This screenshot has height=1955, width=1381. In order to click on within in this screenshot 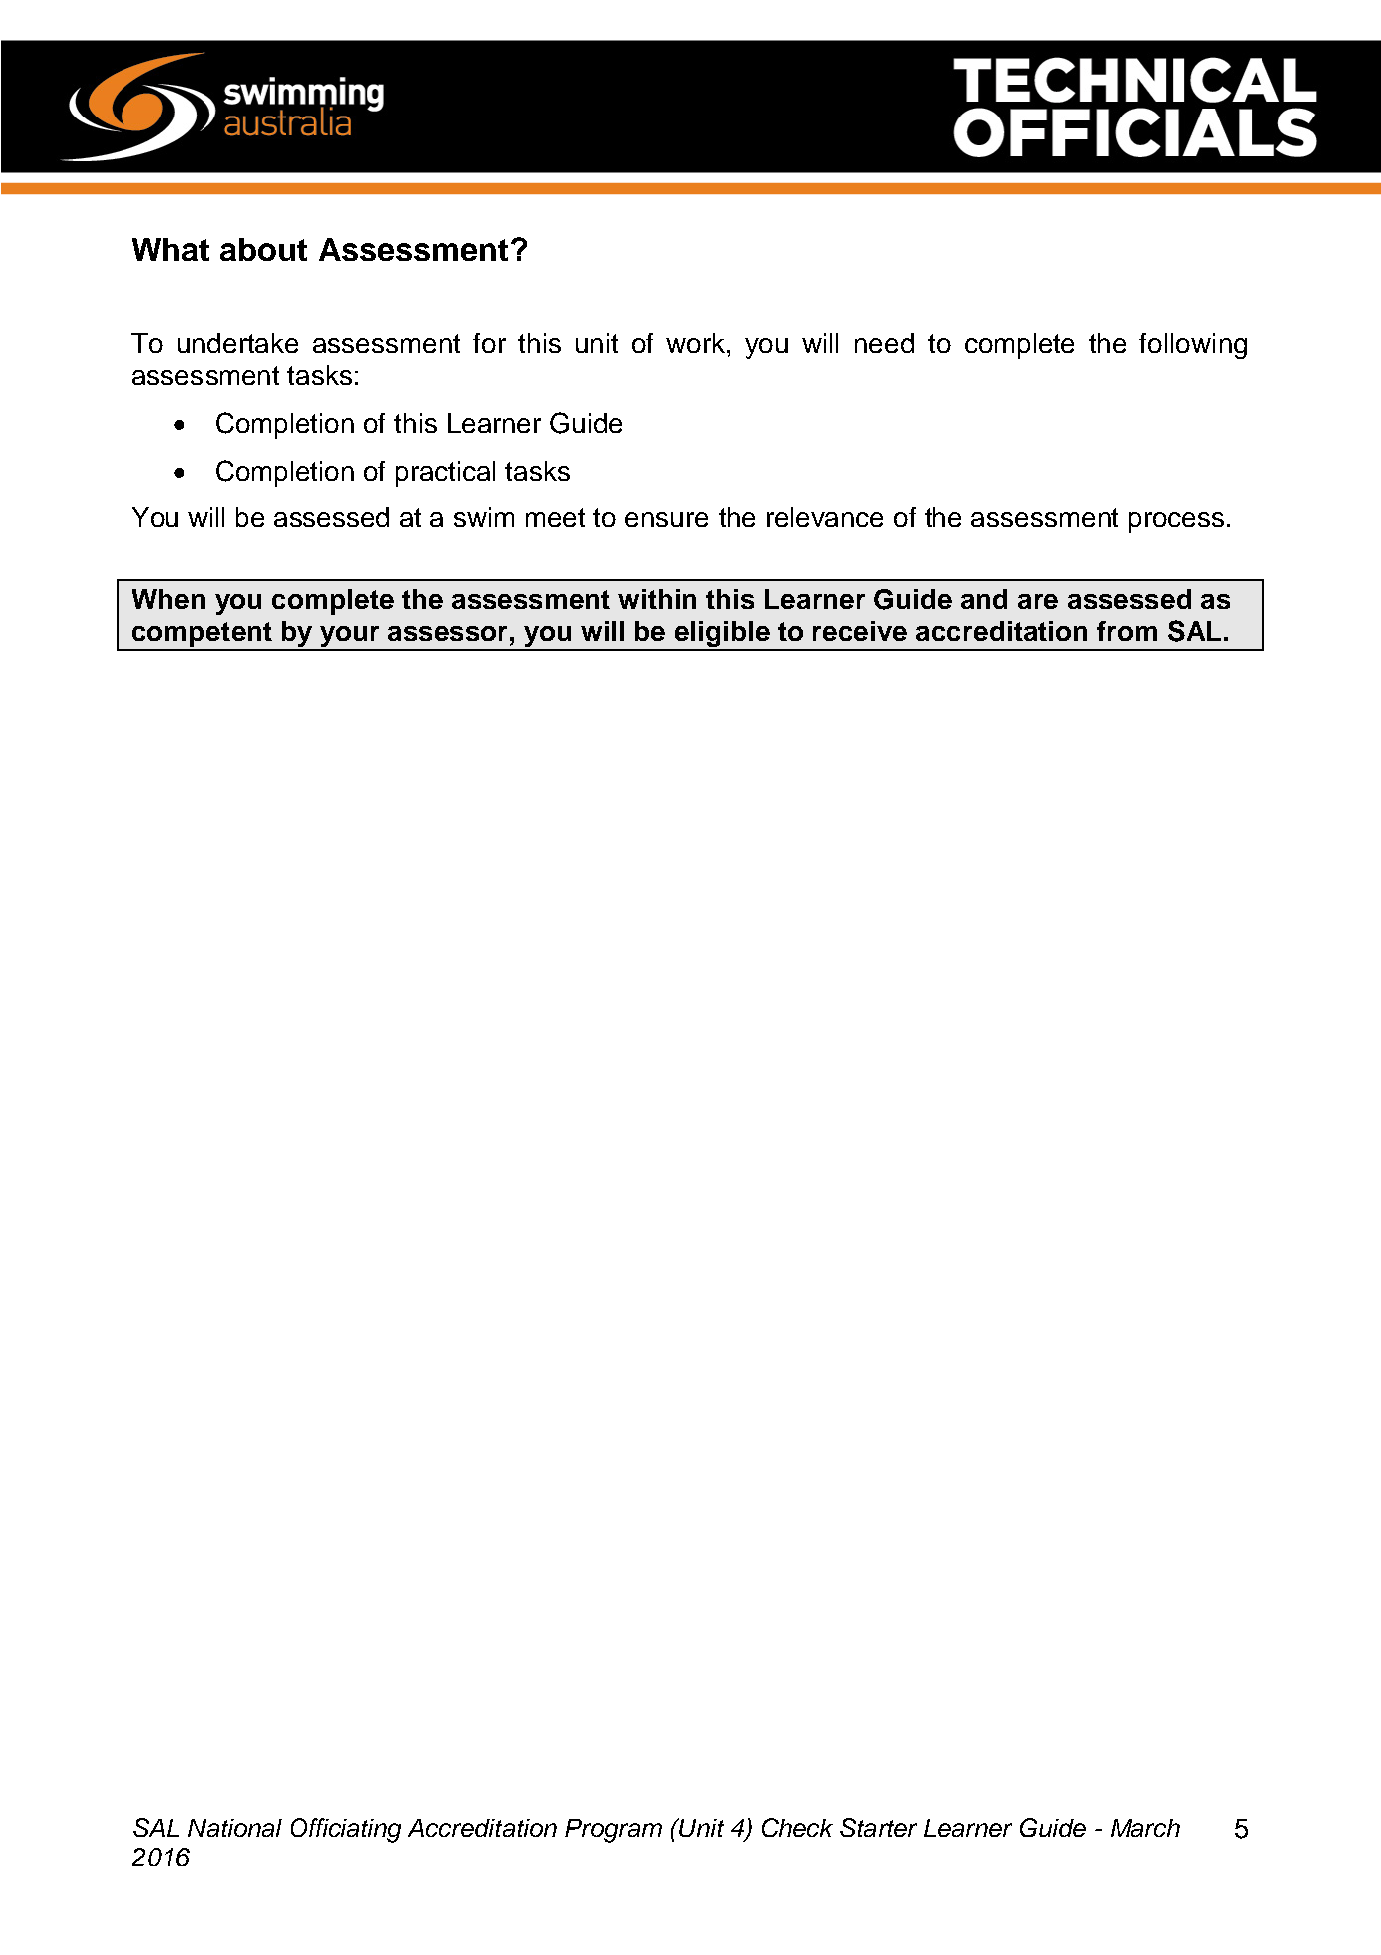, I will do `click(657, 599)`.
